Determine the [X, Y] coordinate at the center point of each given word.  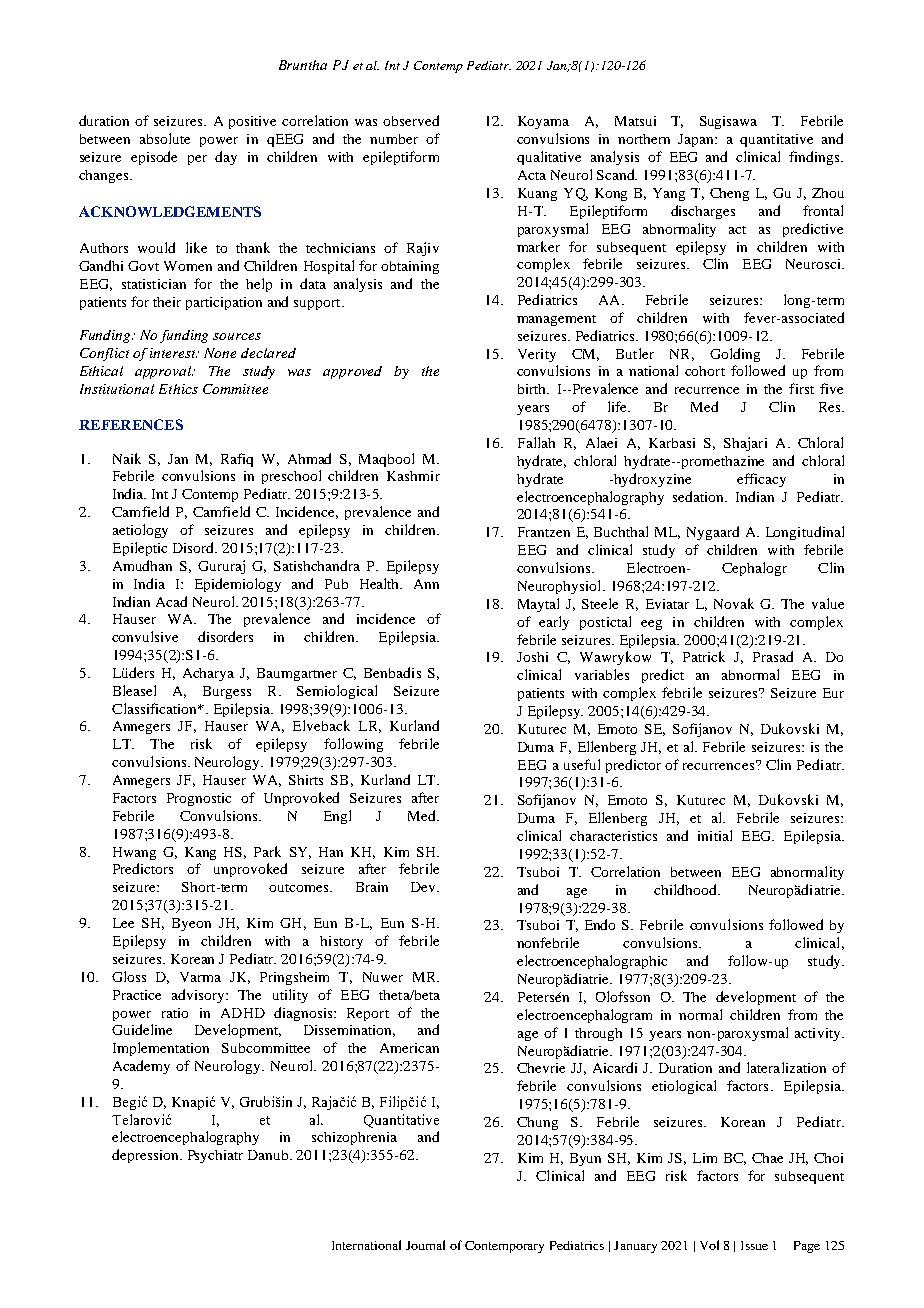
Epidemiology [238, 585]
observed [411, 120]
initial [715, 835]
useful [582, 764]
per [197, 160]
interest [173, 353]
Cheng [729, 194]
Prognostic [199, 799]
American [409, 1048]
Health [381, 583]
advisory [199, 996]
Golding [735, 355]
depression [146, 1156]
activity [819, 1034]
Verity [537, 355]
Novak [734, 603]
